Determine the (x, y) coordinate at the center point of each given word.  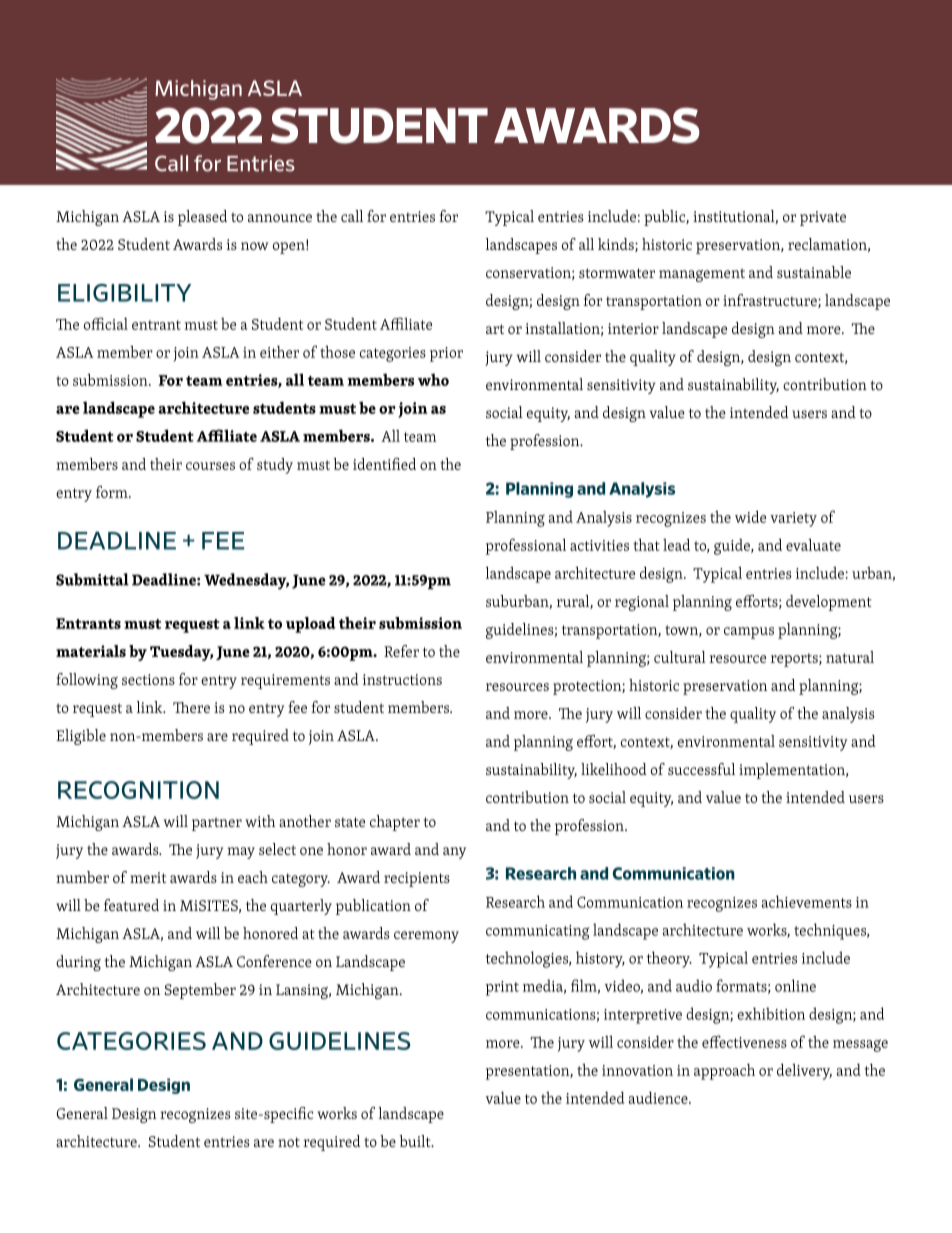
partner (217, 824)
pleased (202, 218)
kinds (617, 245)
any (454, 853)
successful (701, 769)
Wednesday (246, 581)
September (200, 991)
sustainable (814, 272)
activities (599, 545)
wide (750, 516)
